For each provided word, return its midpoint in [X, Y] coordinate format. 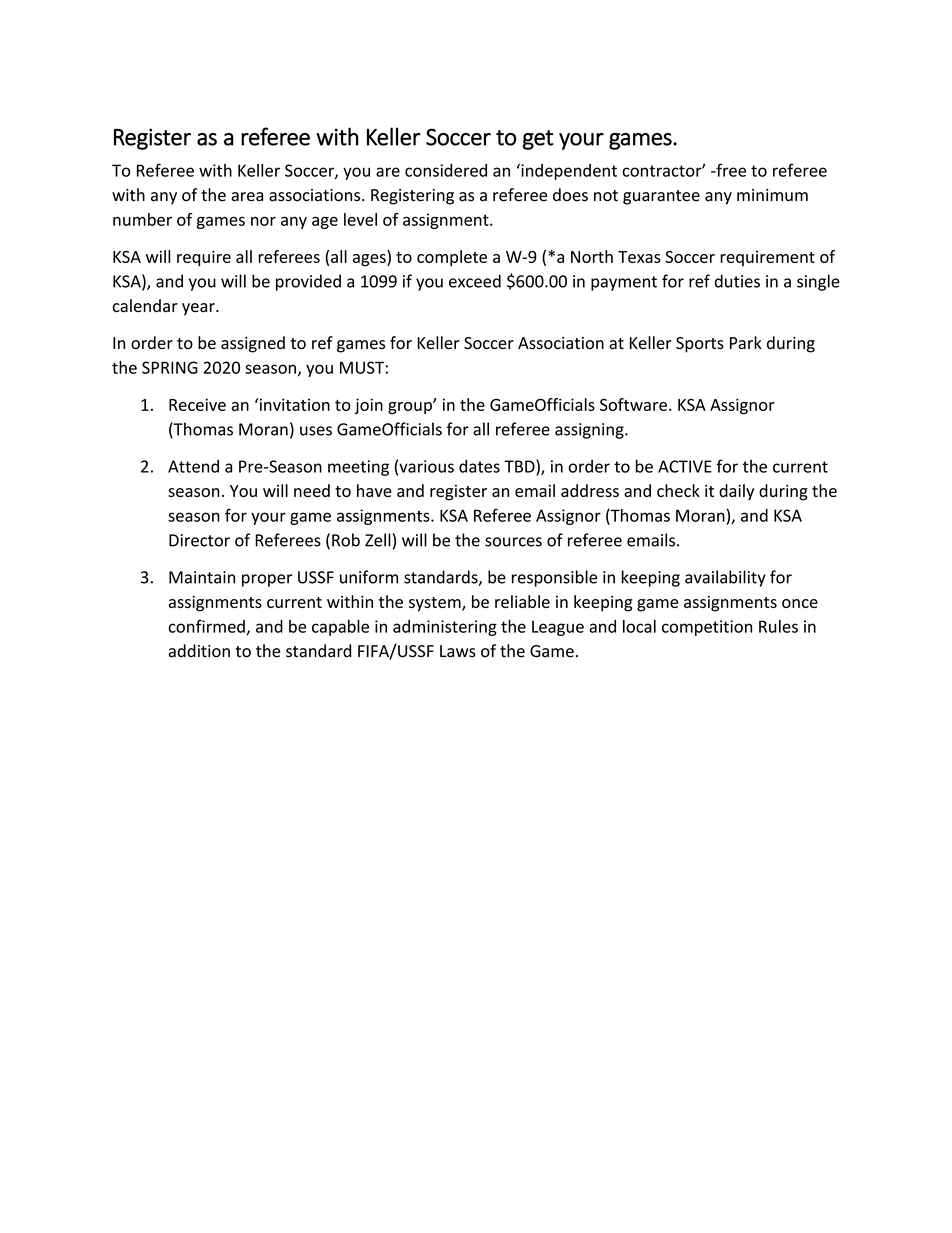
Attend [193, 466]
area [247, 197]
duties [737, 281]
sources [513, 542]
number [142, 219]
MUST [362, 367]
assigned [253, 344]
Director [199, 540]
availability [725, 578]
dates [479, 466]
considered [446, 170]
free [730, 170]
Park [746, 342]
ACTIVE [685, 466]
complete [452, 258]
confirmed [207, 627]
